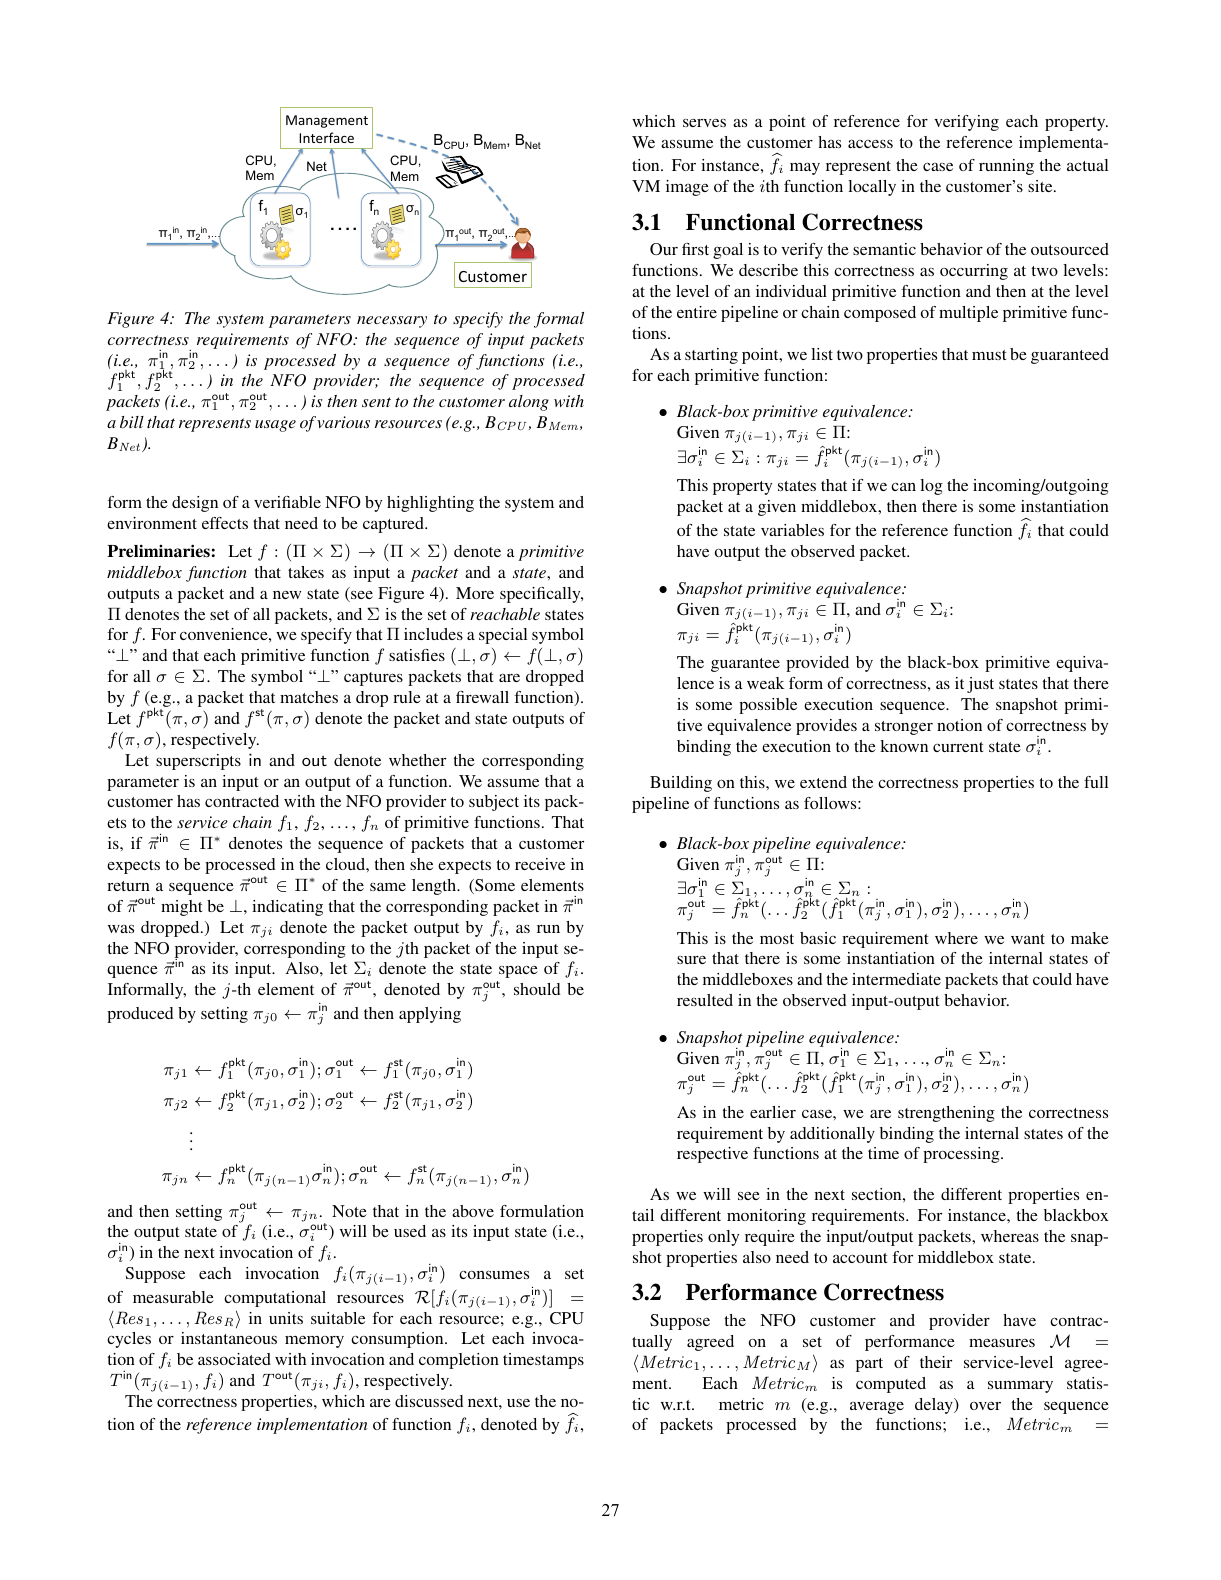  I want to click on must, so click(989, 355).
